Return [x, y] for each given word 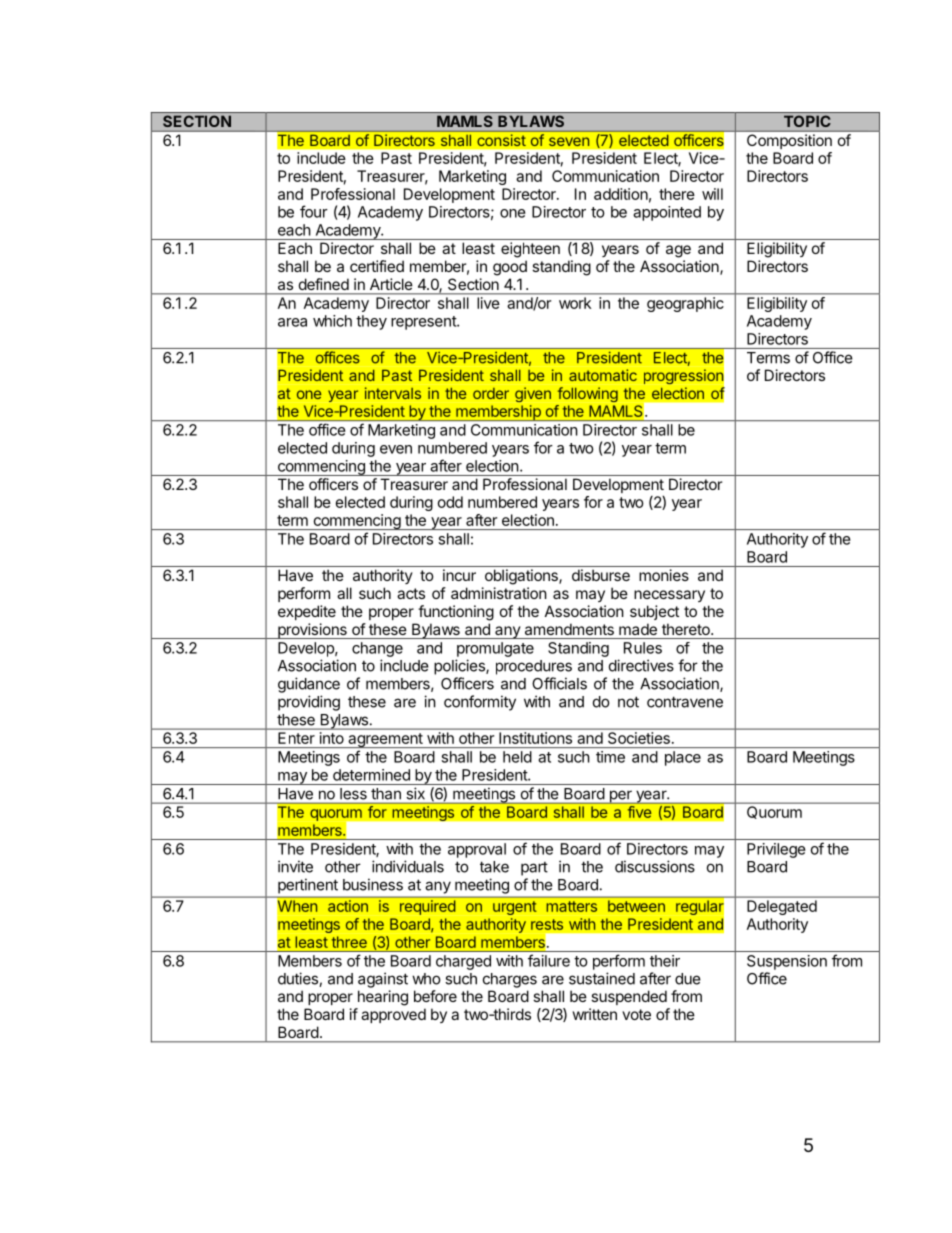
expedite [307, 612]
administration [499, 593]
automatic [603, 375]
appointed [667, 213]
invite [295, 866]
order [491, 393]
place [683, 758]
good [510, 268]
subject [654, 612]
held [517, 757]
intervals [393, 393]
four [314, 211]
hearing [383, 998]
